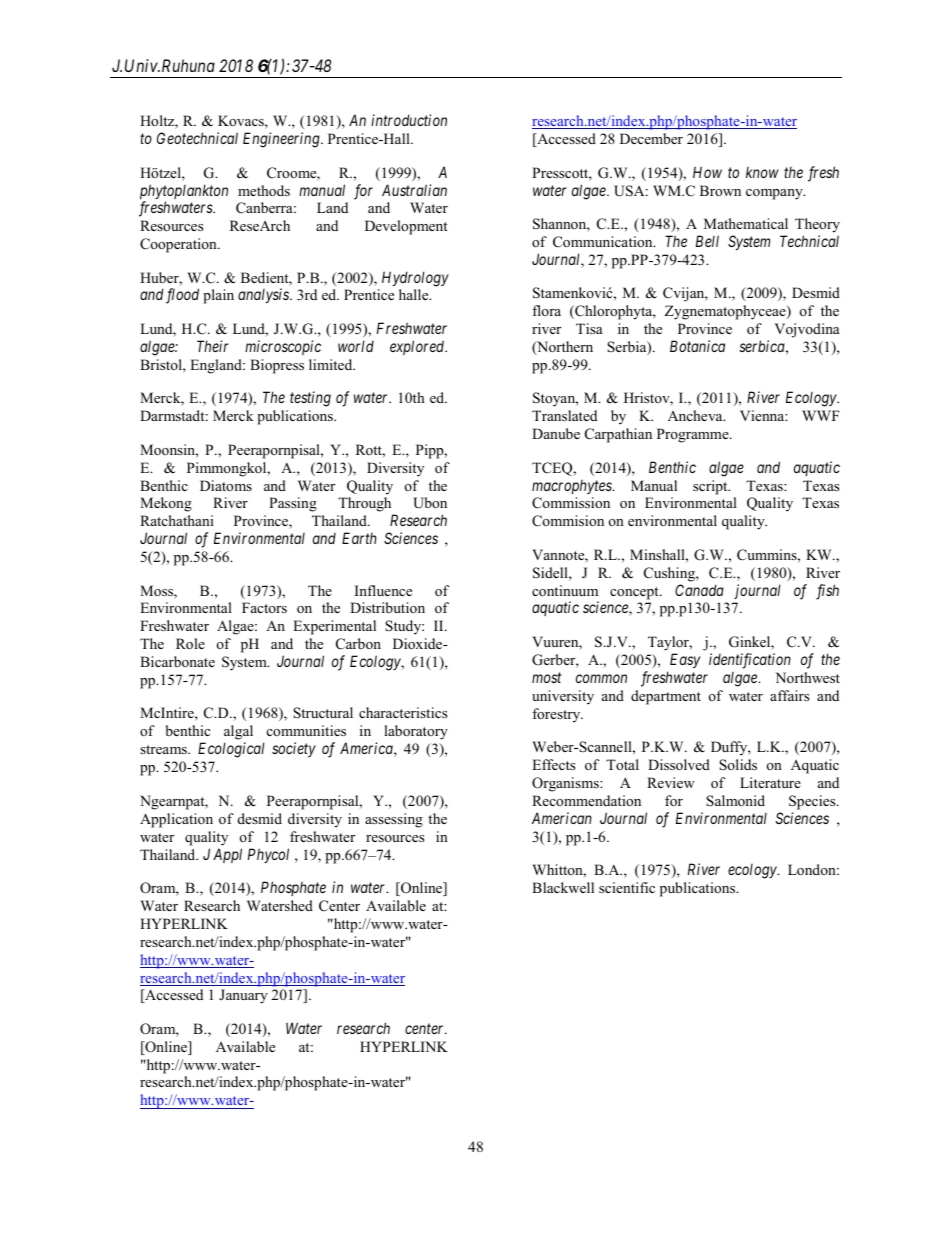 The width and height of the screenshot is (952, 1233). I want to click on January, so click(243, 996).
